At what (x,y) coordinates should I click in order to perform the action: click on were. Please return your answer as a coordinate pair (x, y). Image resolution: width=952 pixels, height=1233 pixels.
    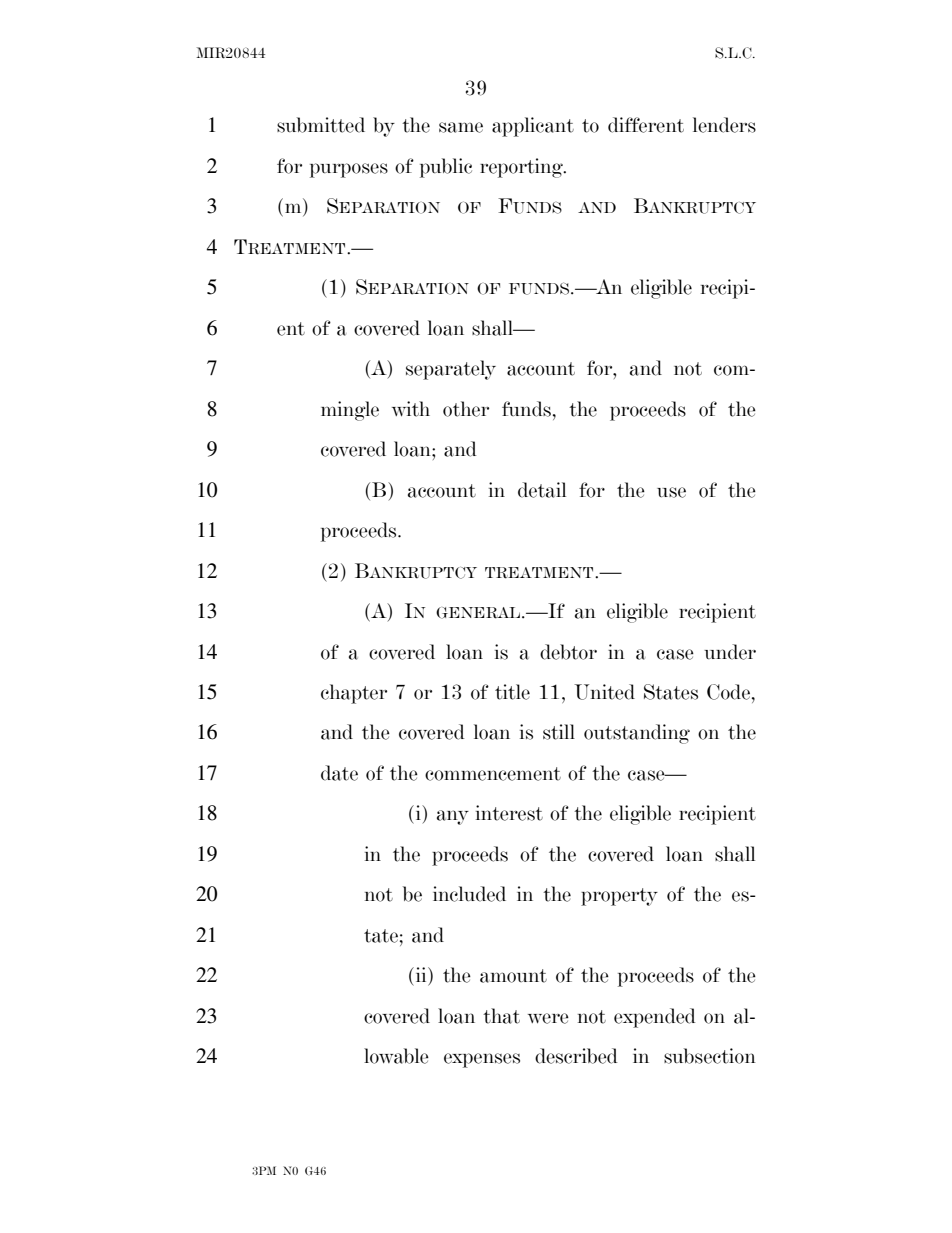
    Looking at the image, I should click on (548, 1018).
